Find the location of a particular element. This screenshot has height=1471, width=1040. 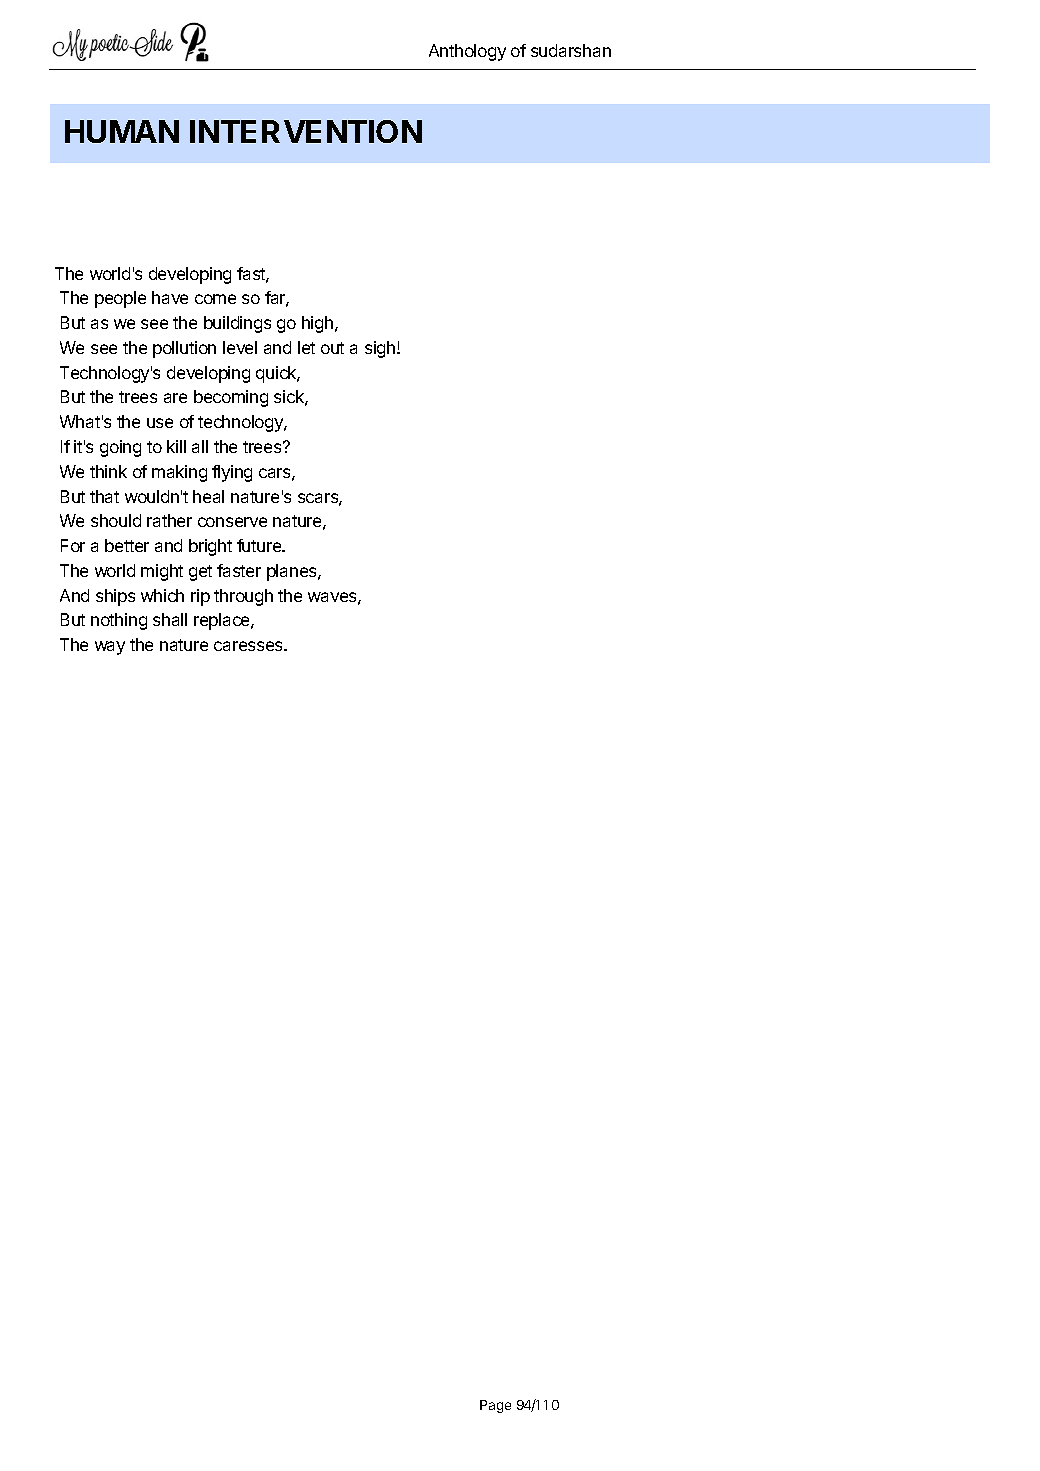

should is located at coordinates (116, 520).
